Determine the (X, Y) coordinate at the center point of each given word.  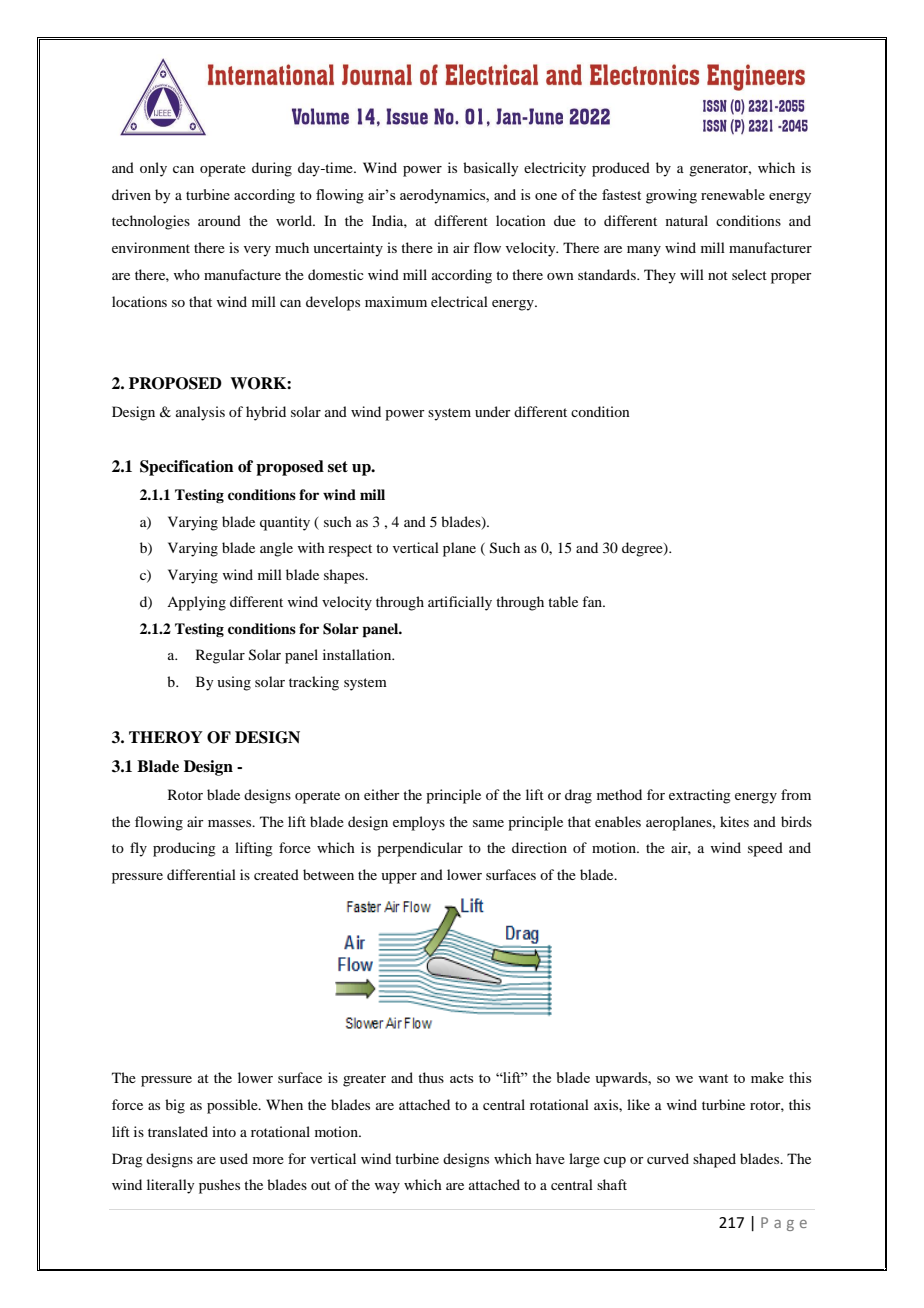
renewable (733, 194)
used (234, 1158)
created (276, 874)
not (718, 275)
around (219, 220)
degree (643, 549)
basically (490, 169)
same (488, 823)
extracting (700, 796)
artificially (460, 603)
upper (399, 878)
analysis (200, 413)
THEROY (166, 737)
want (713, 1078)
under (493, 411)
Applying (196, 603)
